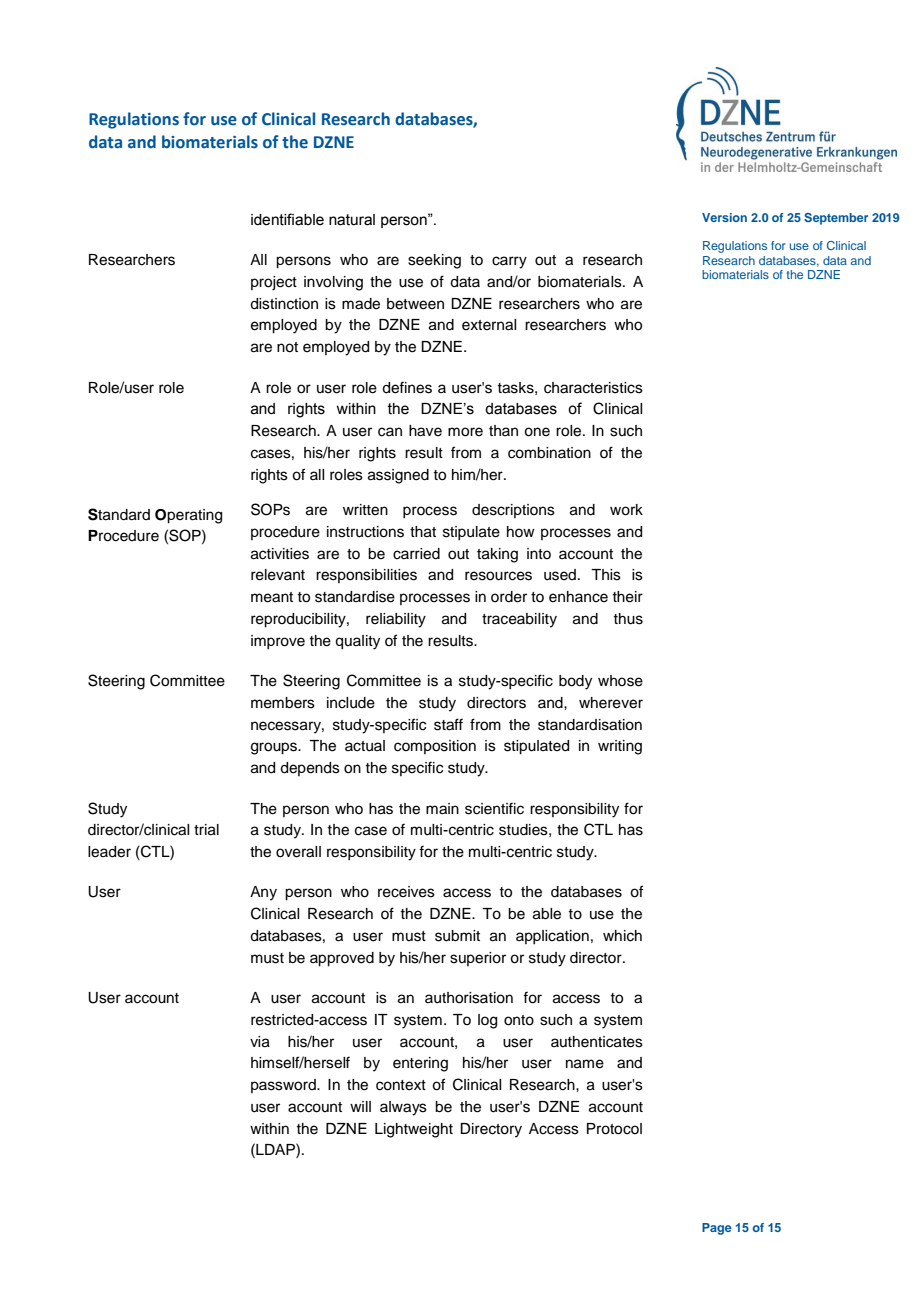 This screenshot has width=924, height=1308. What do you see at coordinates (724, 217) in the screenshot?
I see `Version` at bounding box center [724, 217].
